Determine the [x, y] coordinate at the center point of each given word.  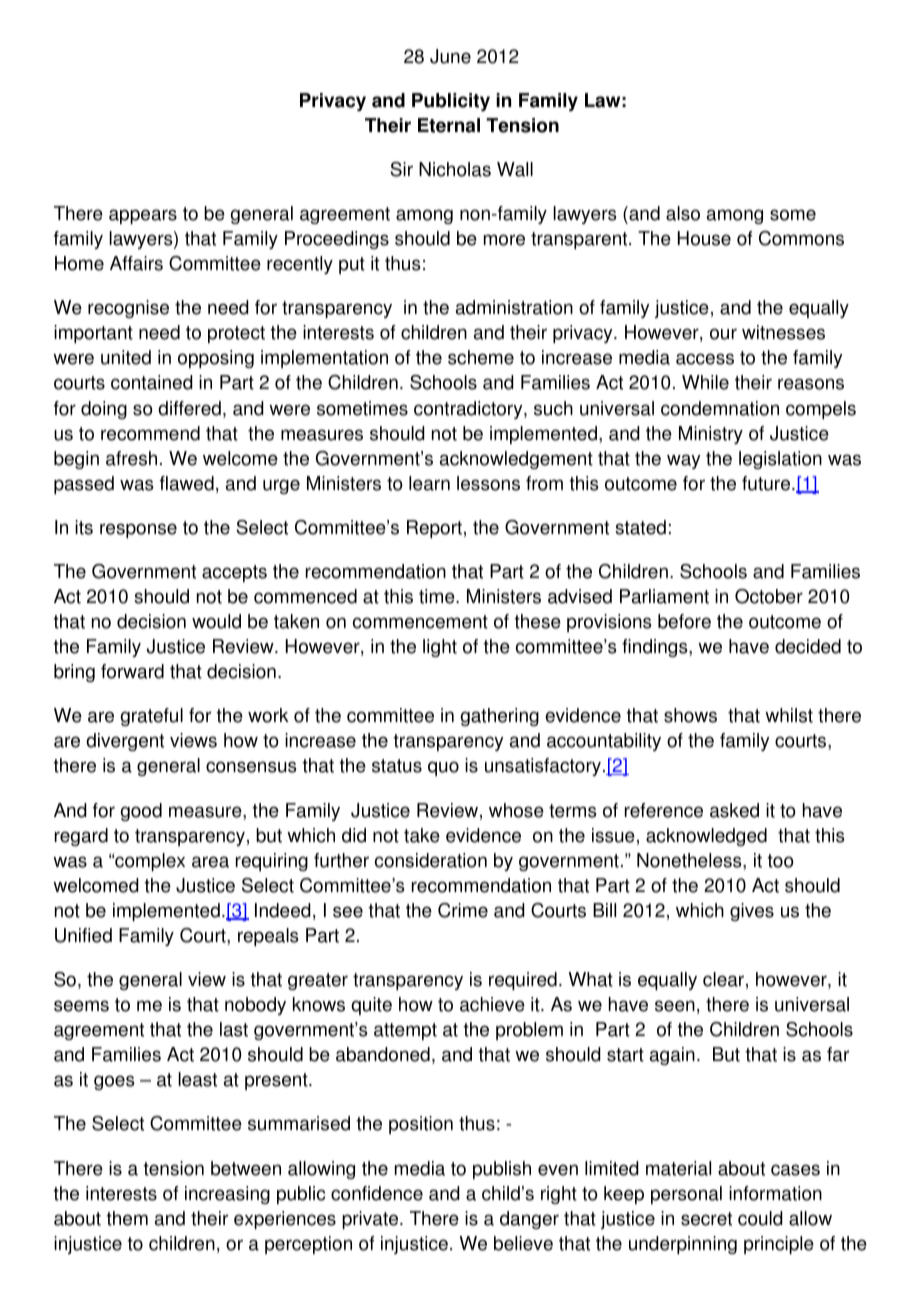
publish [502, 1170]
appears [143, 216]
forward [132, 671]
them [127, 1218]
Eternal [449, 125]
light [440, 648]
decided [808, 646]
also [683, 213]
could [760, 1218]
